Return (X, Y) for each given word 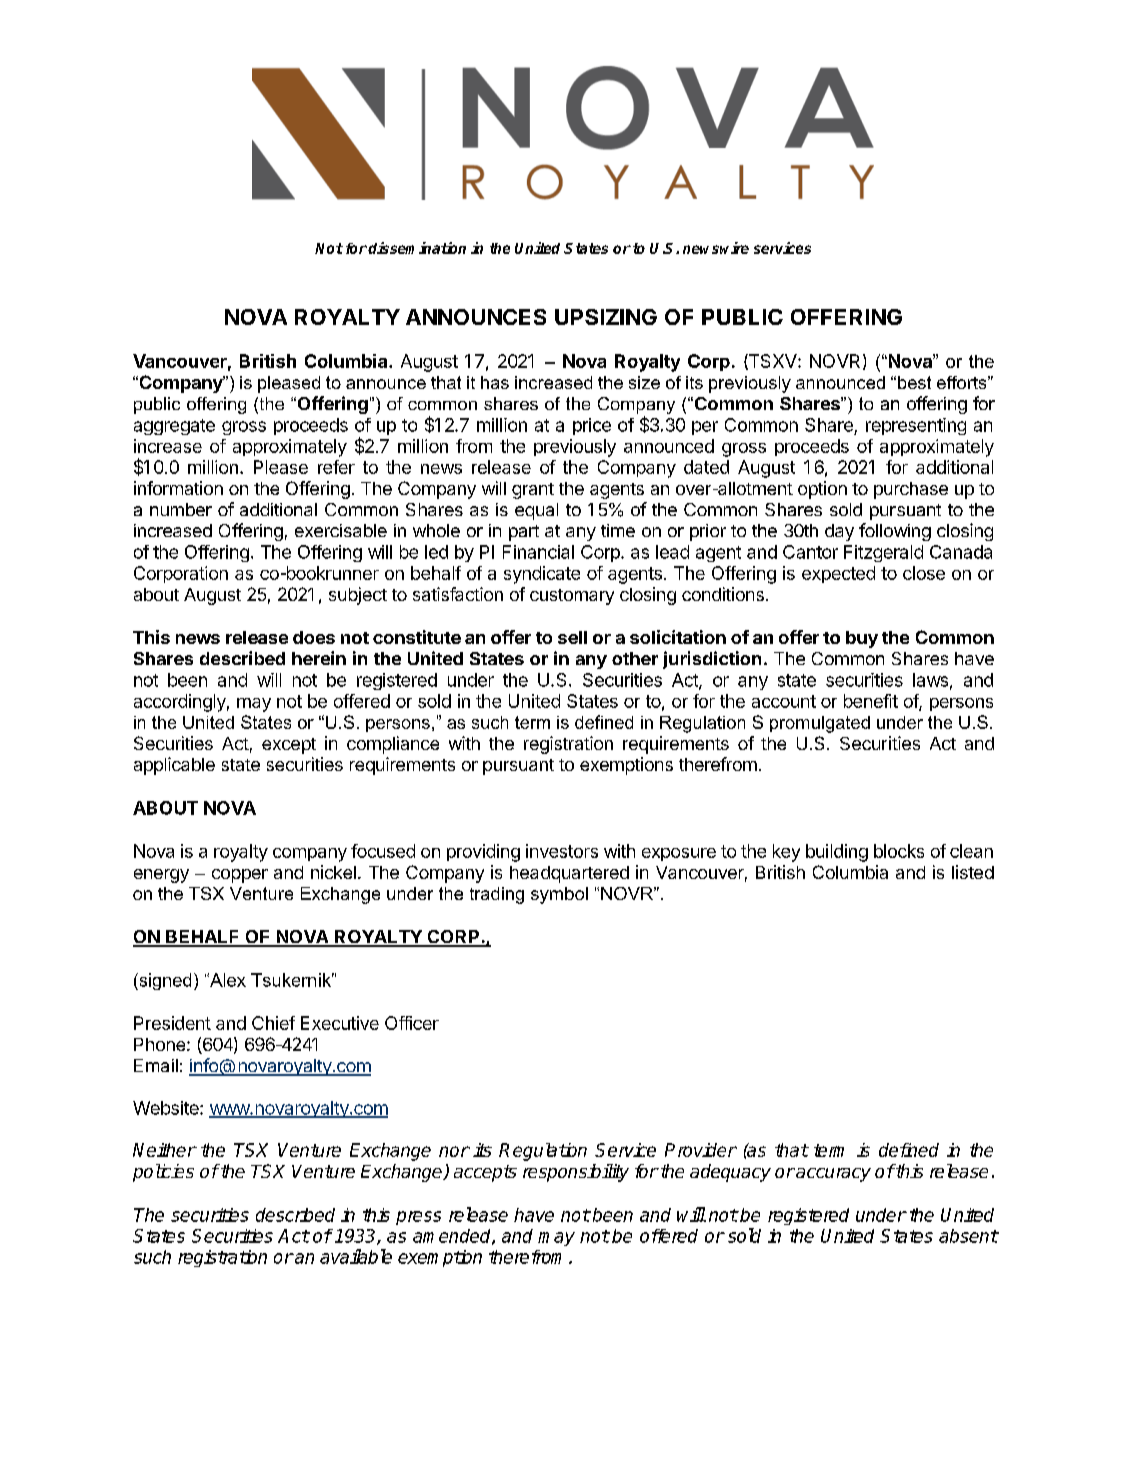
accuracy (832, 1175)
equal (536, 511)
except (289, 746)
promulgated (820, 724)
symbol (559, 895)
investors (562, 851)
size (644, 382)
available (356, 1256)
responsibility (576, 1173)
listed (973, 872)
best (914, 382)
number (181, 509)
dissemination (417, 248)
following (895, 532)
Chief (273, 1023)
